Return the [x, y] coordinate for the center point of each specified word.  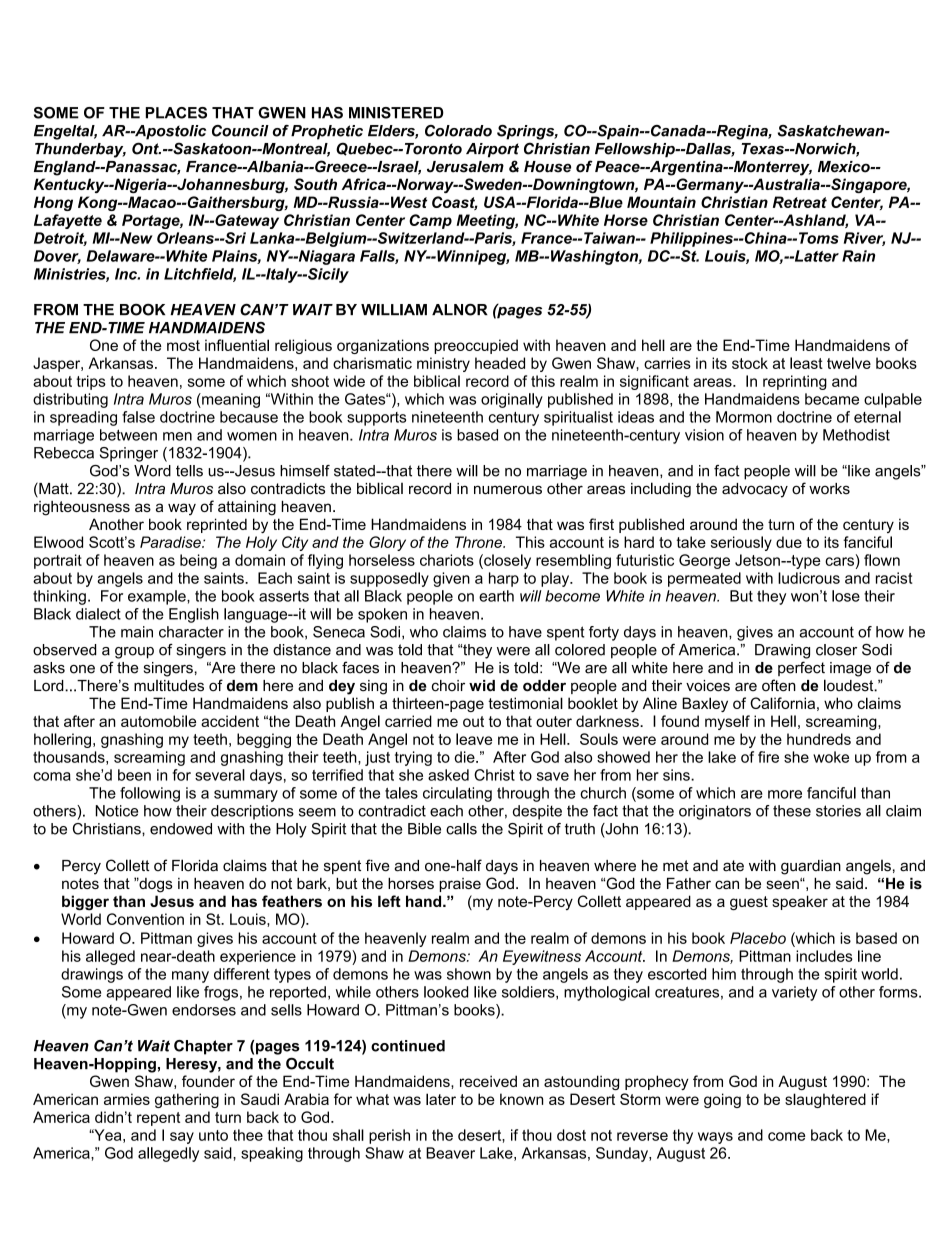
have [525, 632]
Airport [492, 150]
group [134, 653]
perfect [801, 668]
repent [158, 1119]
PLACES [176, 113]
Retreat [800, 202]
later [441, 1099]
